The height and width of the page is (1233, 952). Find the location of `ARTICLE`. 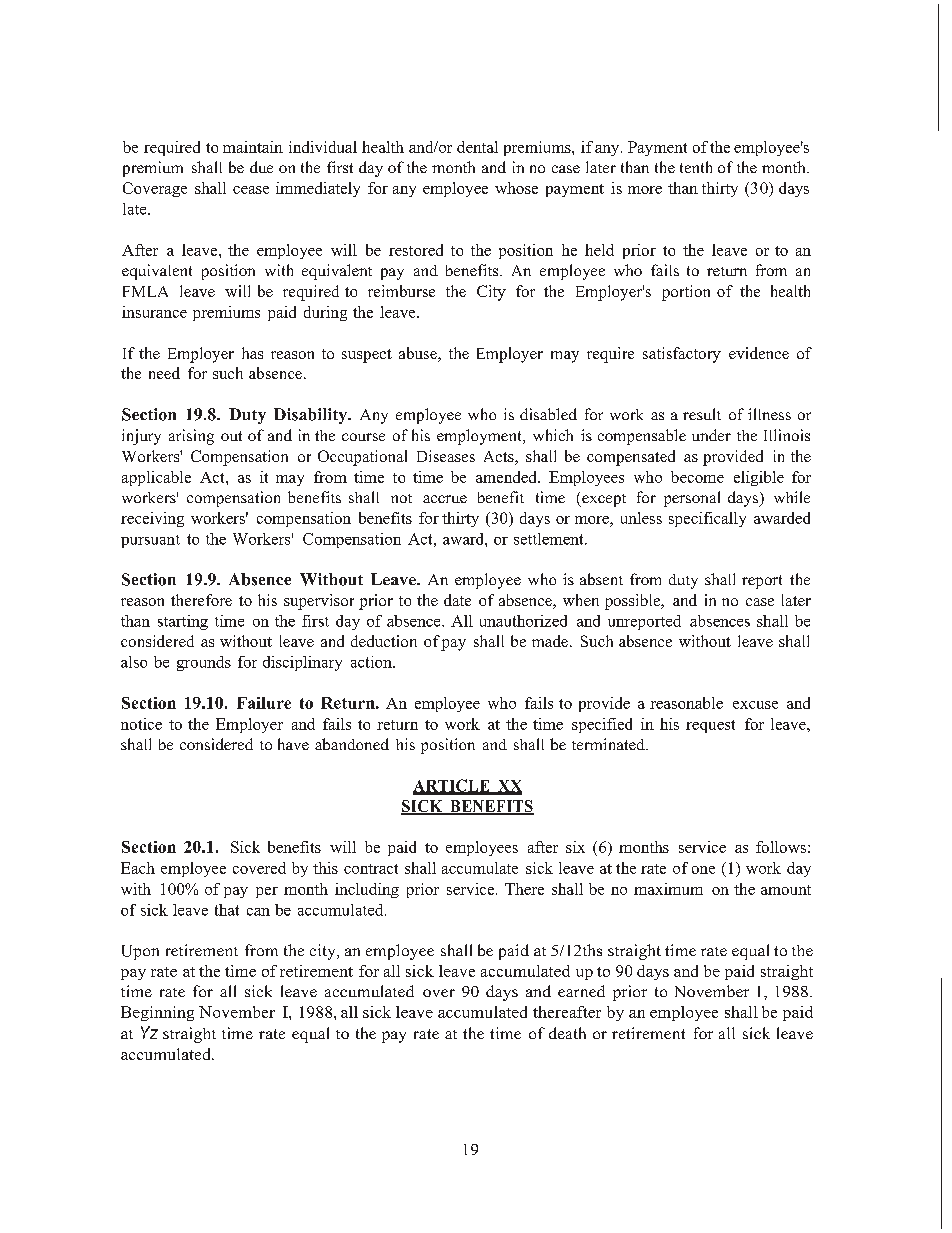

ARTICLE is located at coordinates (452, 786).
